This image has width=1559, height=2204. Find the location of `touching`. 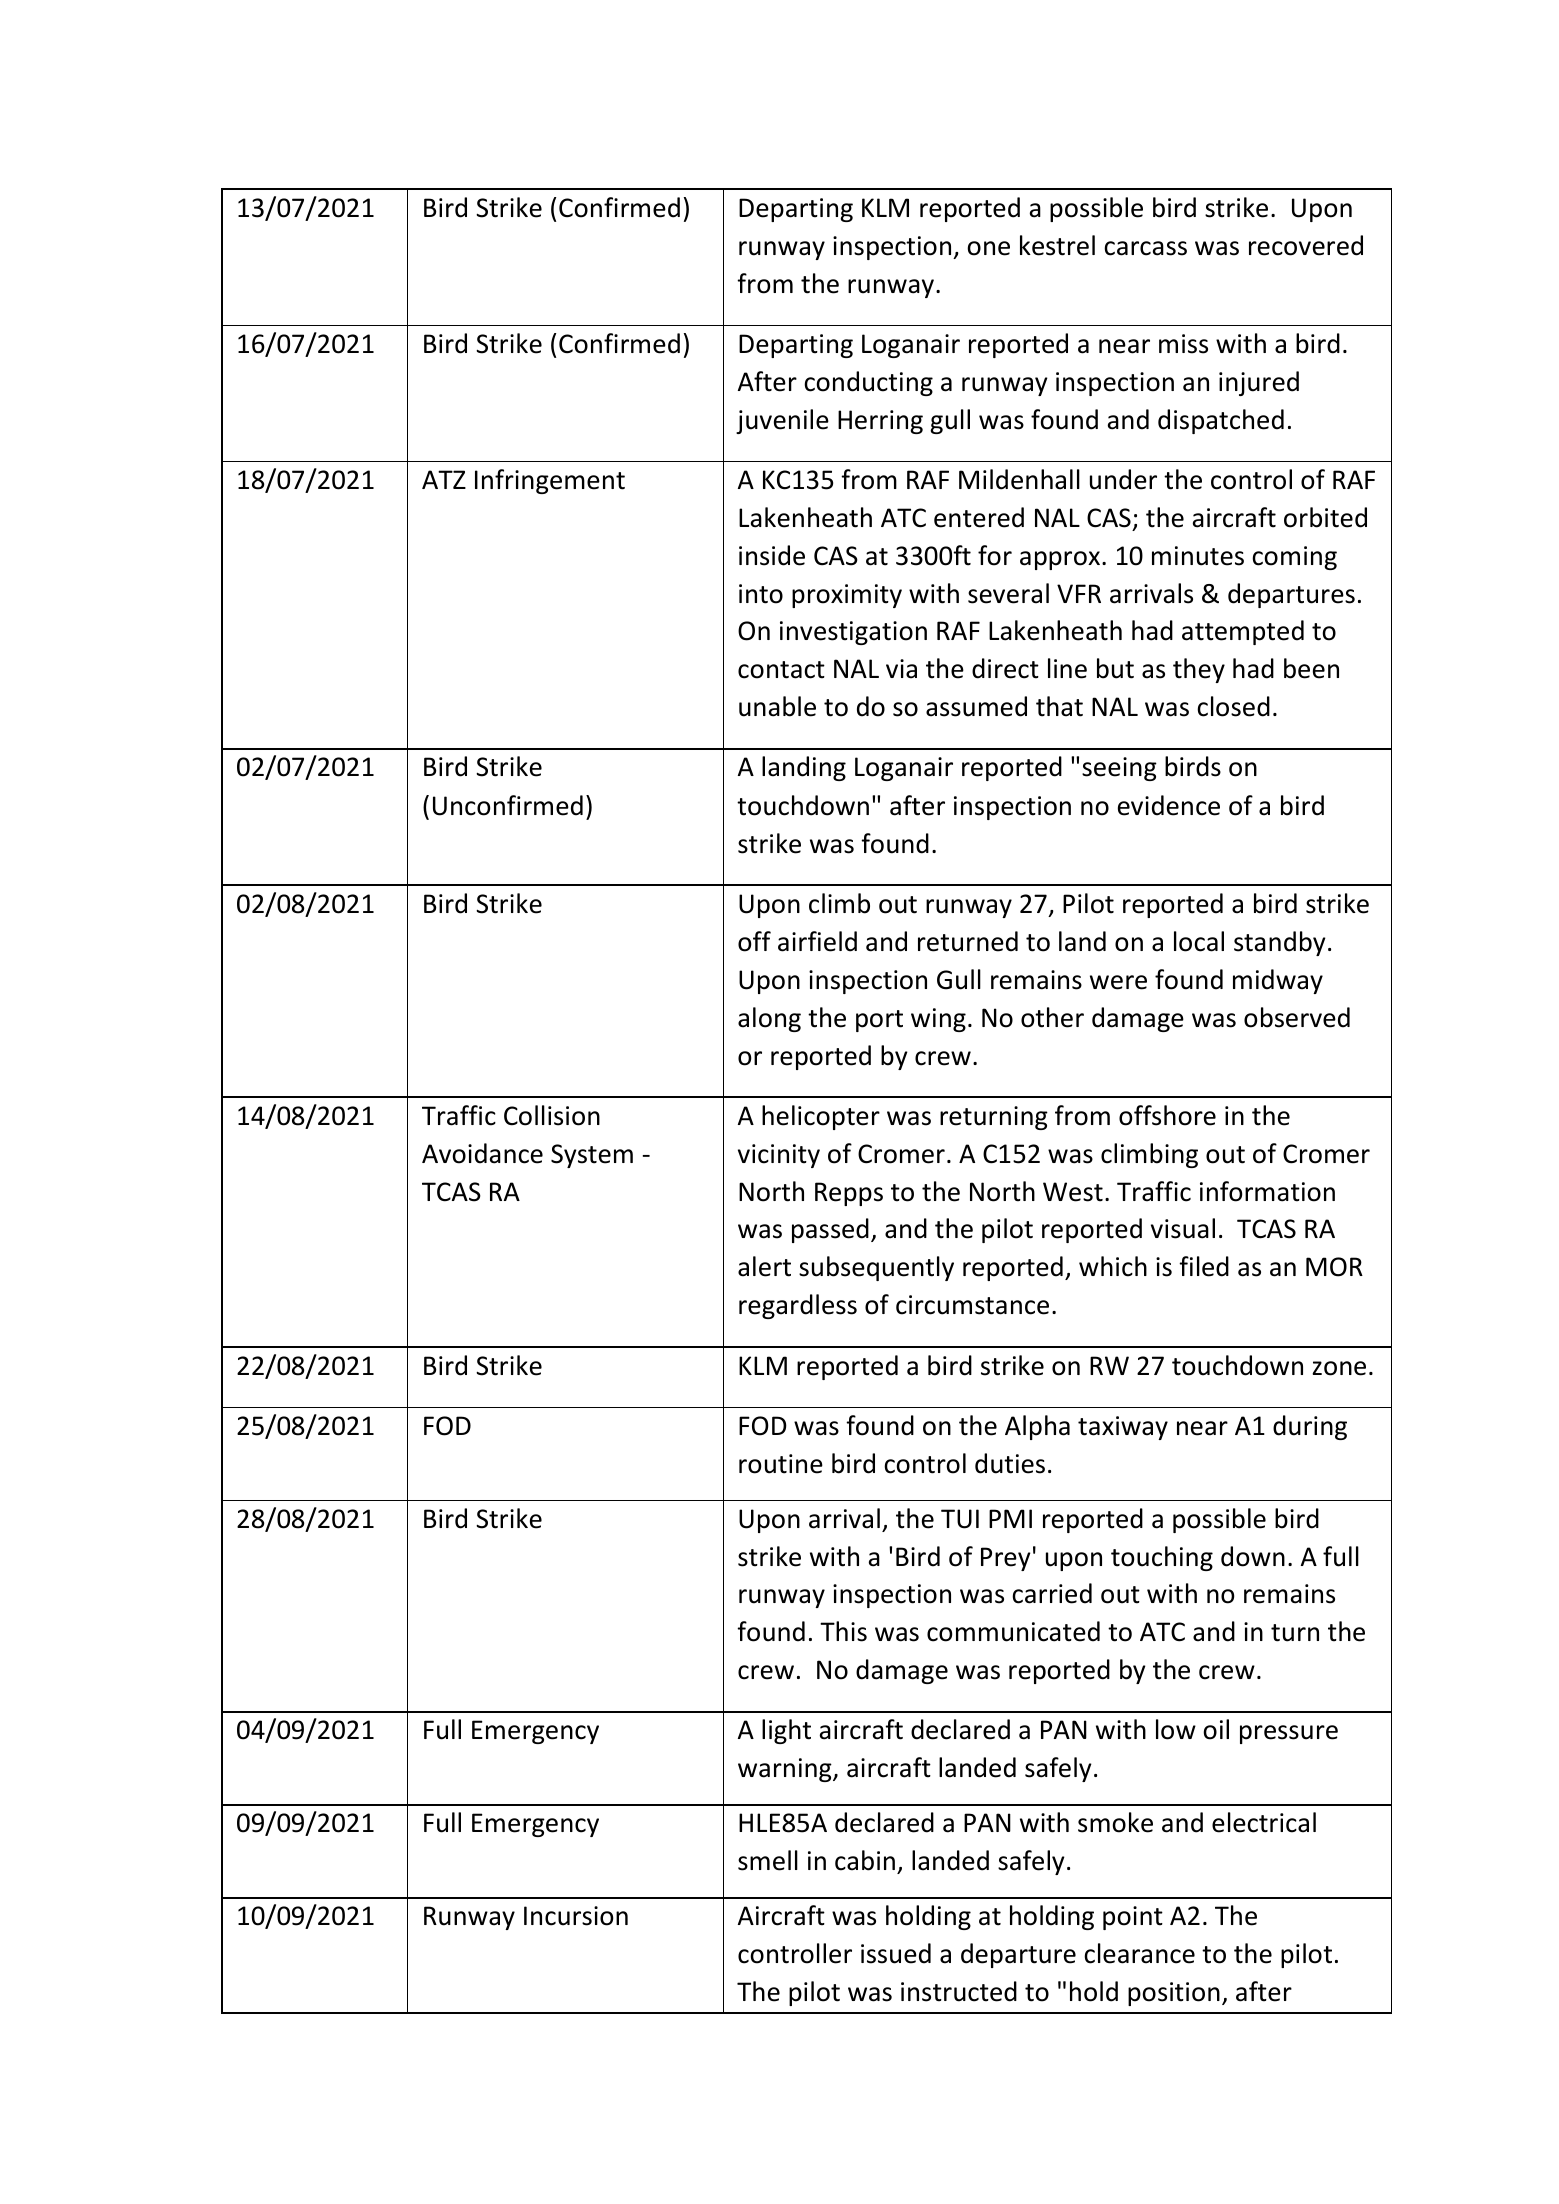

touching is located at coordinates (1162, 1558).
